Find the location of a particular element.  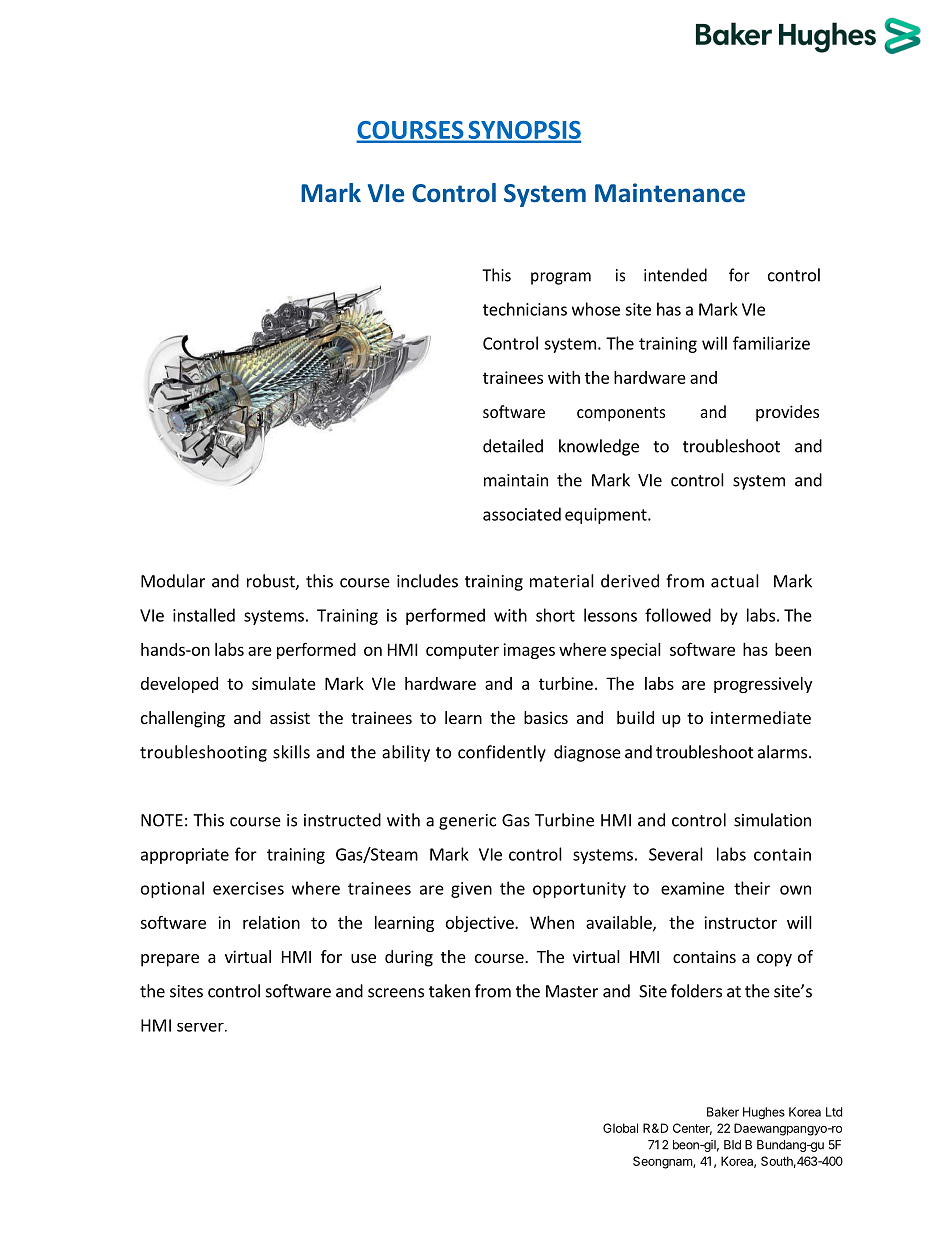

program is located at coordinates (561, 278).
